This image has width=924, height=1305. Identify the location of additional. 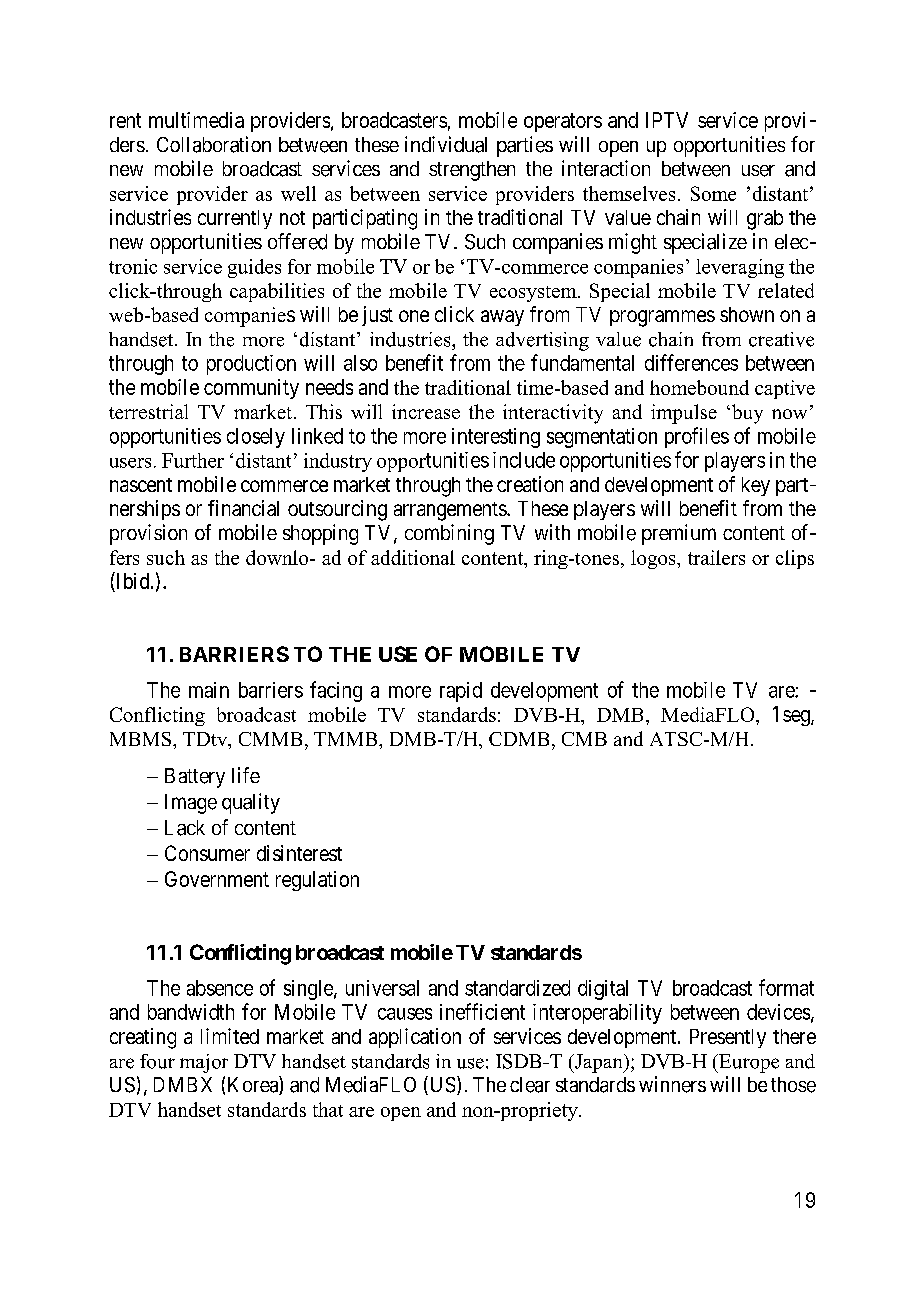
(413, 557).
